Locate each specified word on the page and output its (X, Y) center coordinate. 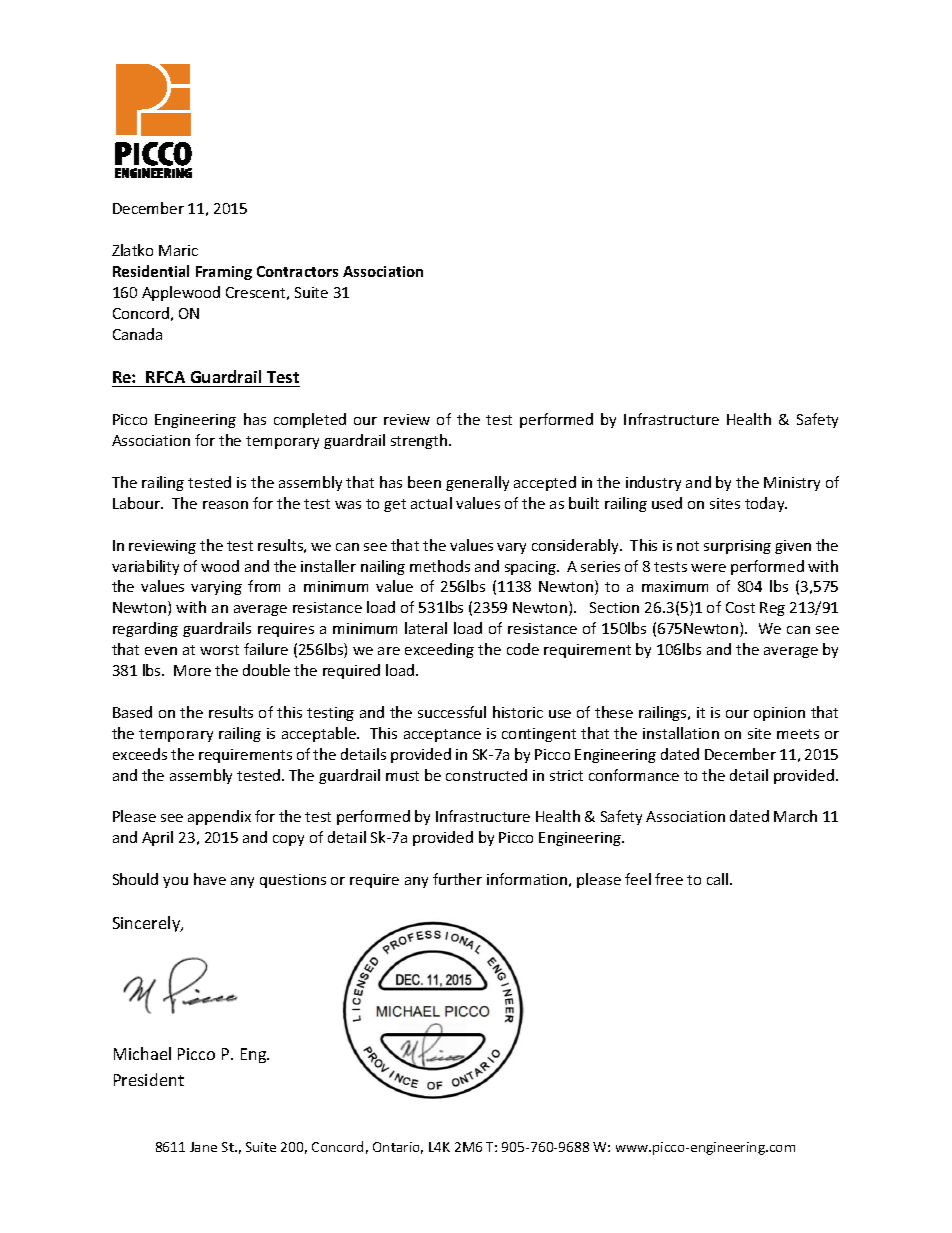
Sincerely (148, 924)
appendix (219, 817)
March (795, 816)
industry (653, 483)
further (457, 879)
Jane (203, 1147)
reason (225, 505)
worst (219, 650)
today (766, 504)
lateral (426, 628)
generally (477, 483)
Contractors (297, 271)
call (719, 879)
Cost (740, 607)
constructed (486, 775)
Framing (224, 273)
